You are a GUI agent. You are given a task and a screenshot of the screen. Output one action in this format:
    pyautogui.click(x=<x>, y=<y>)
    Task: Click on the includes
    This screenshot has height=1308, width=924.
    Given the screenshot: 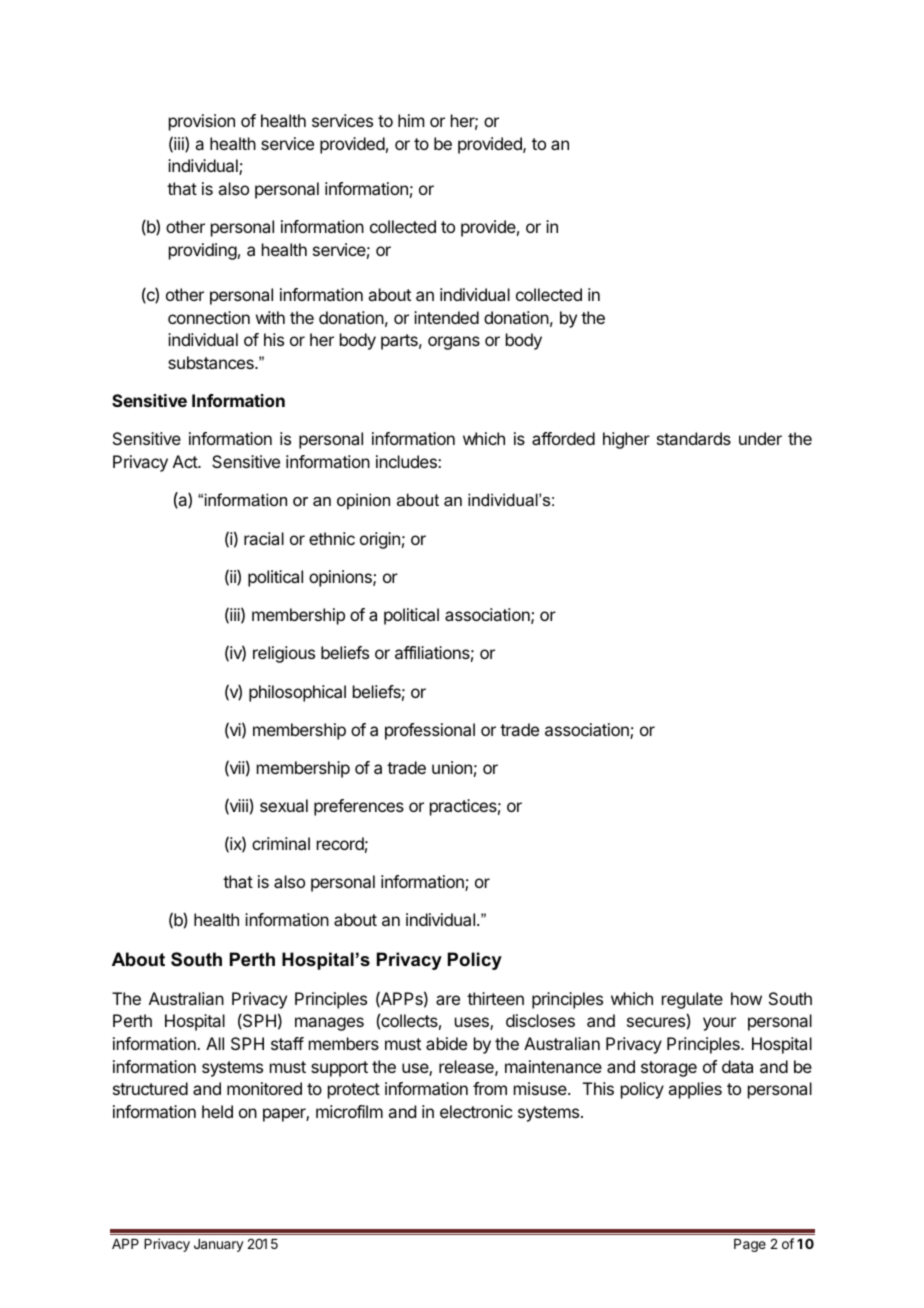 What is the action you would take?
    pyautogui.click(x=407, y=461)
